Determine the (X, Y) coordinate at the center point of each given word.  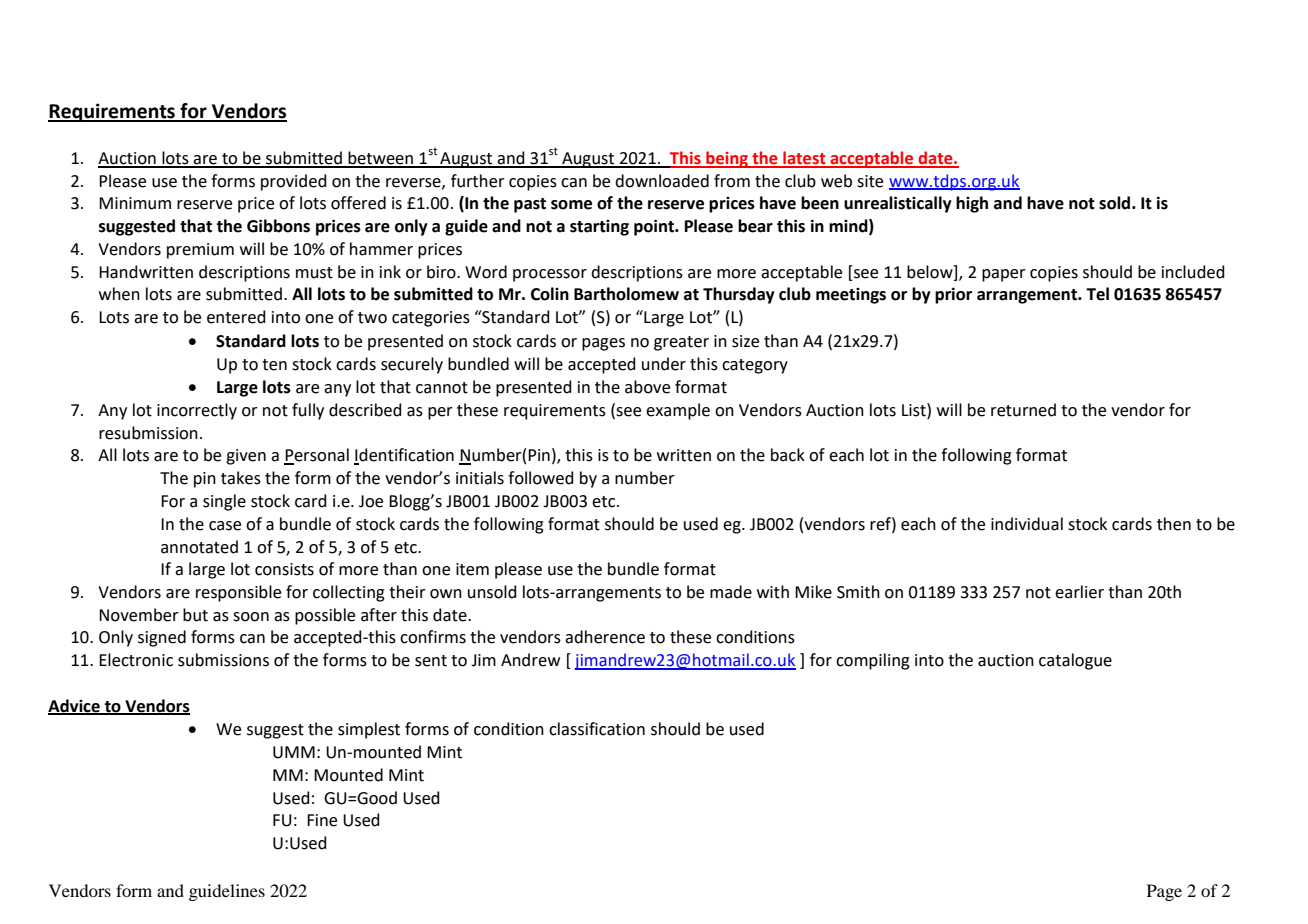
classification (597, 729)
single (224, 502)
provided (294, 182)
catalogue (1075, 661)
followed (541, 478)
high (972, 204)
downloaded (662, 181)
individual (1027, 524)
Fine (322, 820)
